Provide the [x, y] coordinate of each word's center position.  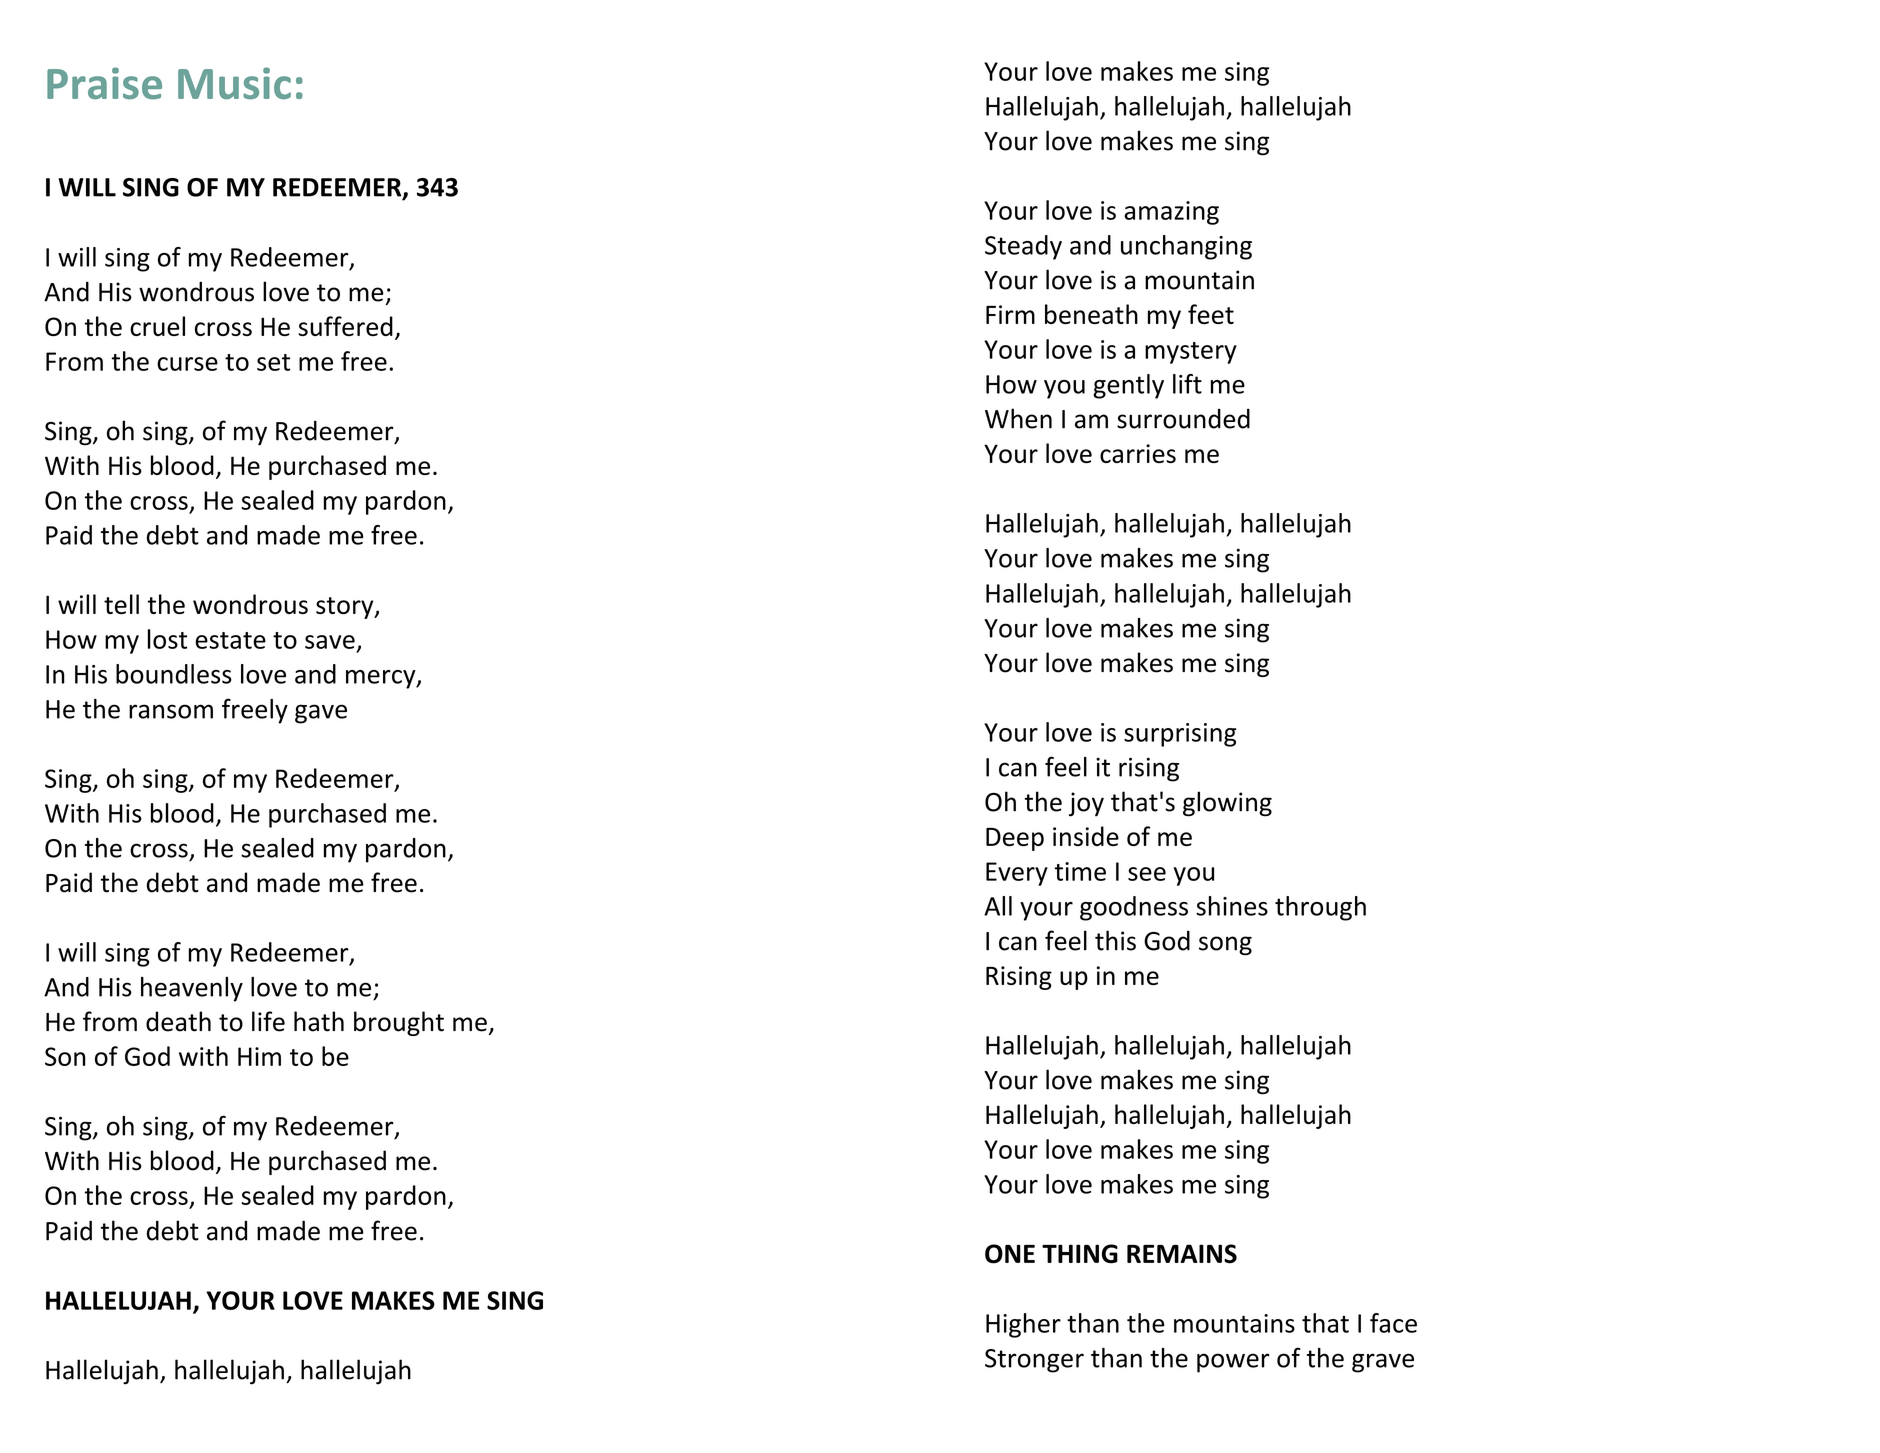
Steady [1023, 247]
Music [234, 83]
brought [399, 1023]
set [273, 362]
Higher [1023, 1325]
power [1233, 1363]
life [268, 1021]
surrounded [1183, 418]
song [1225, 946]
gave [321, 714]
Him [259, 1056]
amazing [1171, 213]
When [1018, 418]
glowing [1227, 804]
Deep [1015, 839]
